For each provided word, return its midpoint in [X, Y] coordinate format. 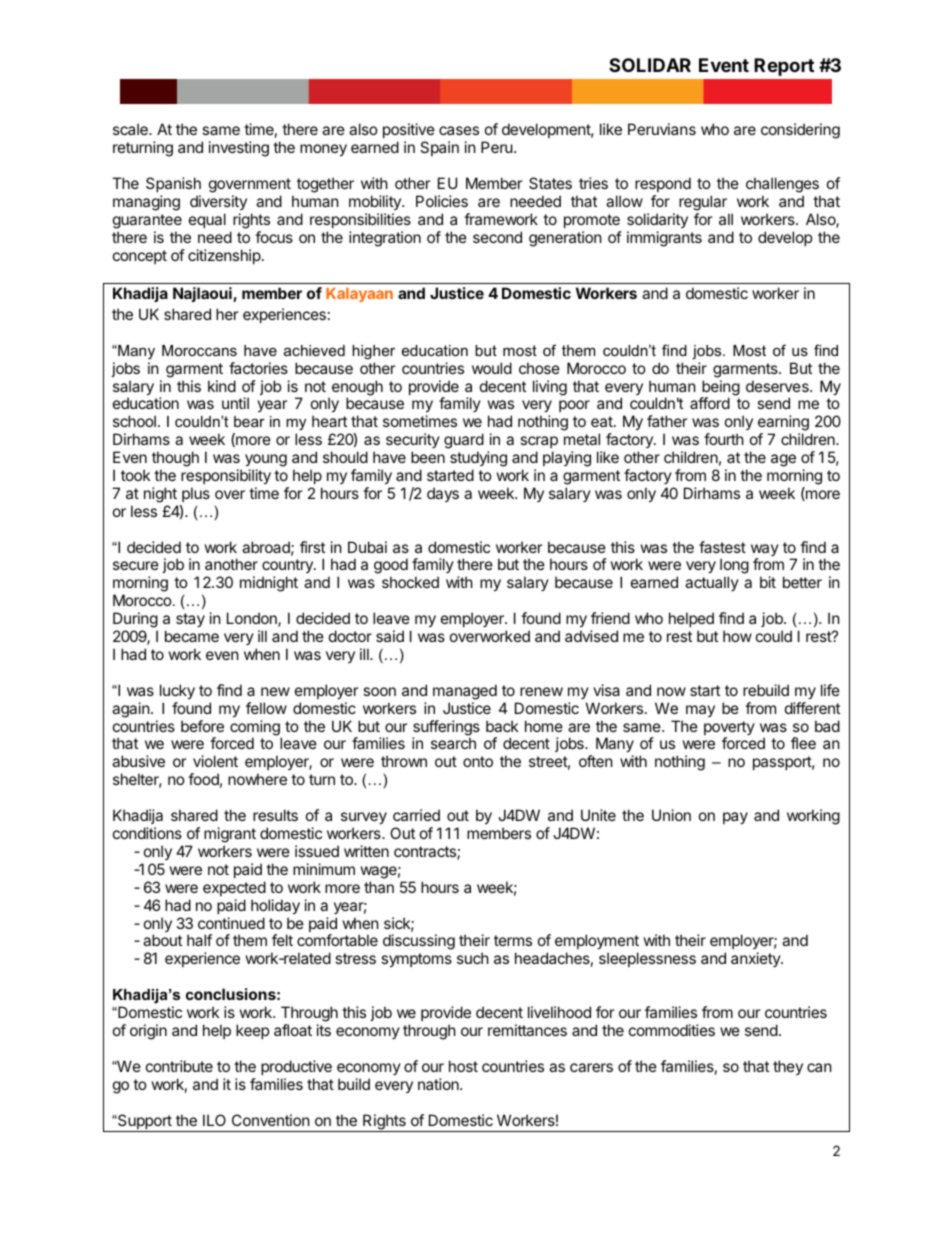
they [788, 1067]
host [463, 1066]
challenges [783, 186]
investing [239, 149]
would [492, 368]
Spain [439, 148]
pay [735, 818]
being [720, 389]
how [737, 636]
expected [234, 888]
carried [416, 815]
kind [222, 386]
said [390, 636]
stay [190, 620]
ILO [214, 1120]
